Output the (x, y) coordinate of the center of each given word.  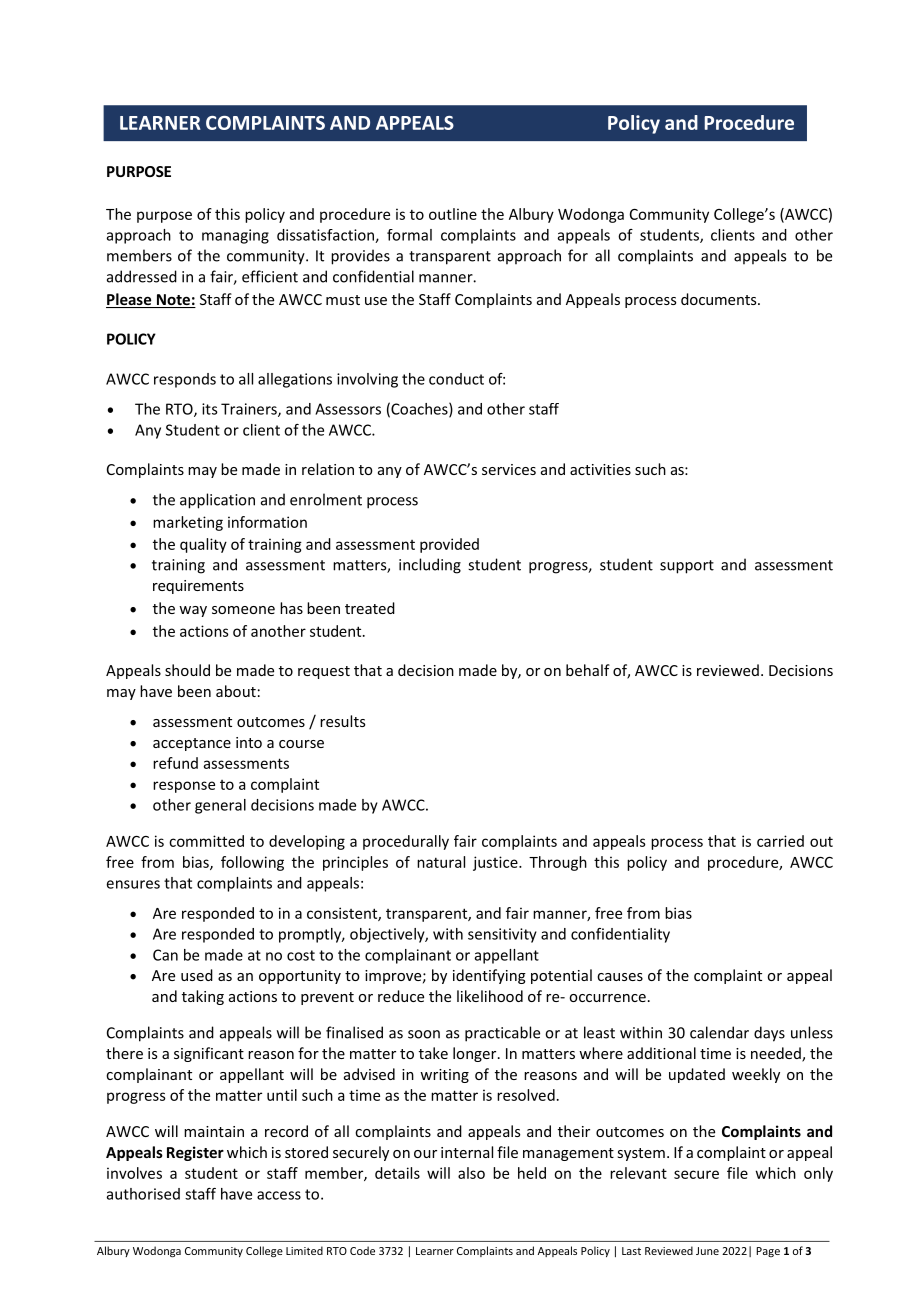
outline (453, 214)
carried (780, 841)
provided (449, 545)
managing (235, 236)
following (252, 863)
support (687, 567)
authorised (143, 1194)
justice (496, 863)
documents (720, 299)
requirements (198, 587)
